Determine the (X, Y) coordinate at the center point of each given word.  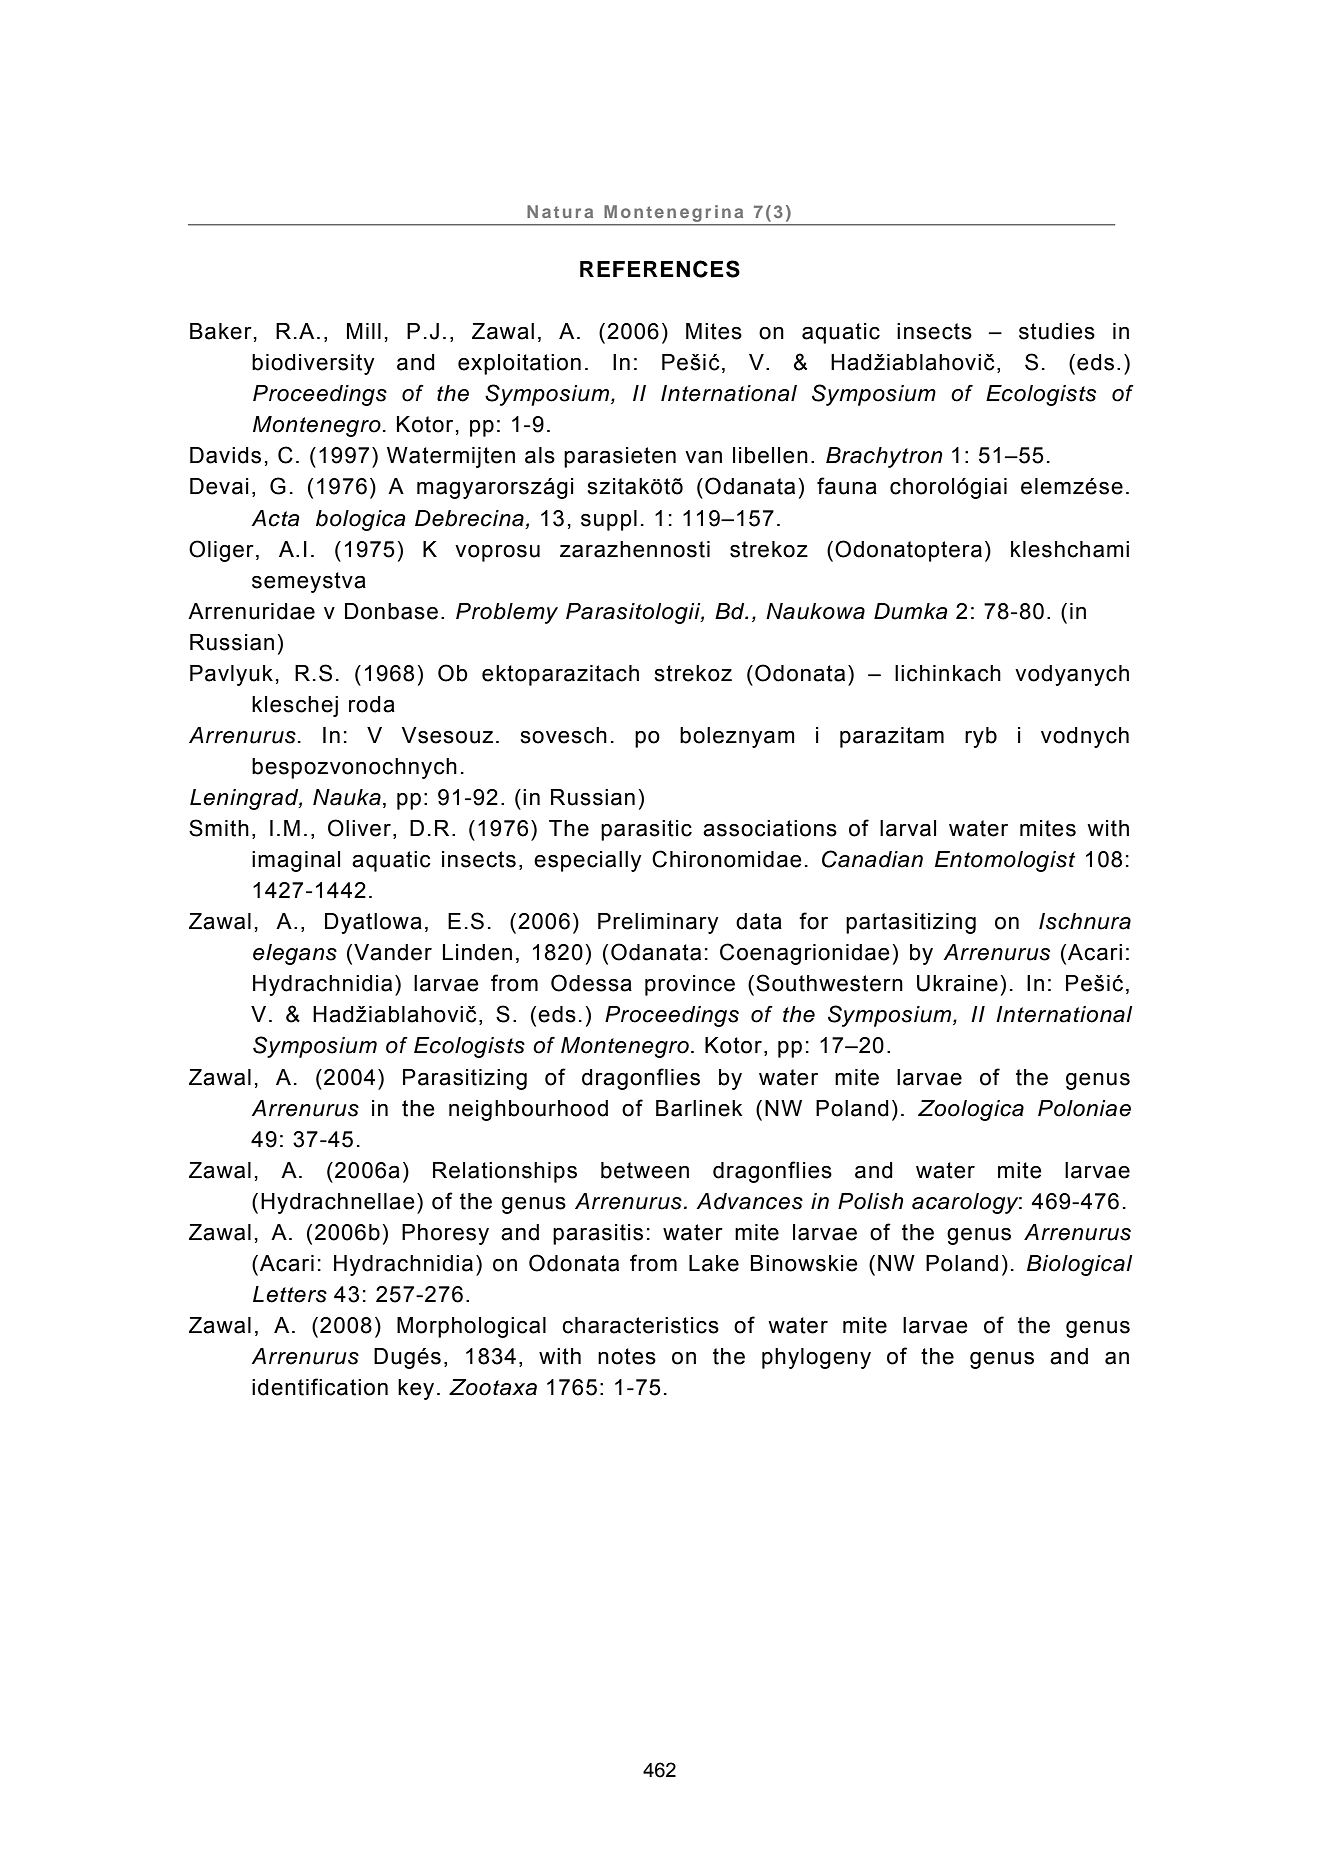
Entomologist (1005, 861)
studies (1057, 331)
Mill (364, 331)
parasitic (646, 830)
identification (320, 1387)
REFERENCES (660, 269)
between (645, 1170)
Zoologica (971, 1110)
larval (908, 828)
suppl (609, 520)
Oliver (359, 828)
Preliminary (658, 923)
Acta (275, 518)
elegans (295, 954)
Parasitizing (465, 1079)
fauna (847, 486)
